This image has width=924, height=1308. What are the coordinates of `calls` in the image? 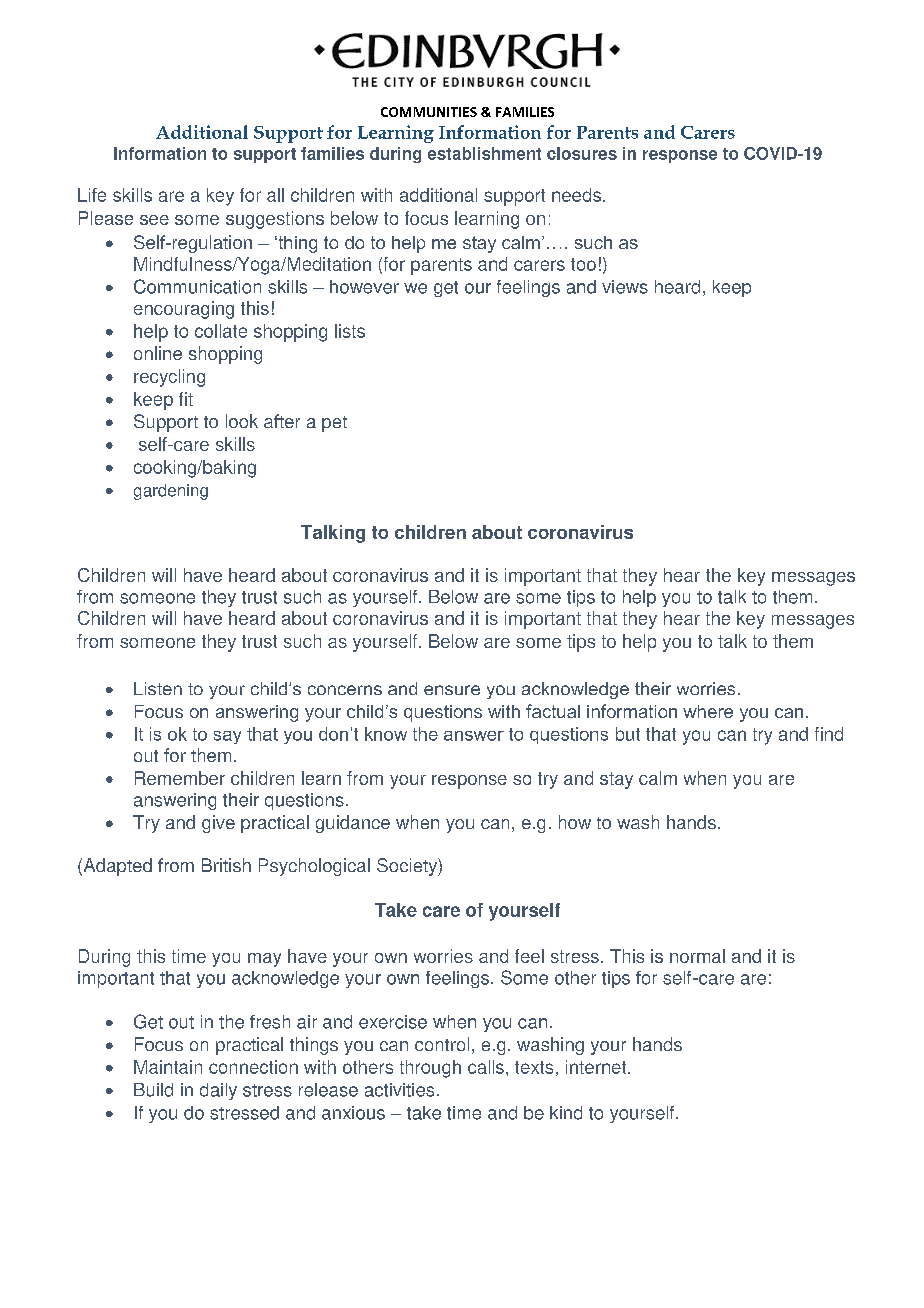 It's located at (486, 1067).
